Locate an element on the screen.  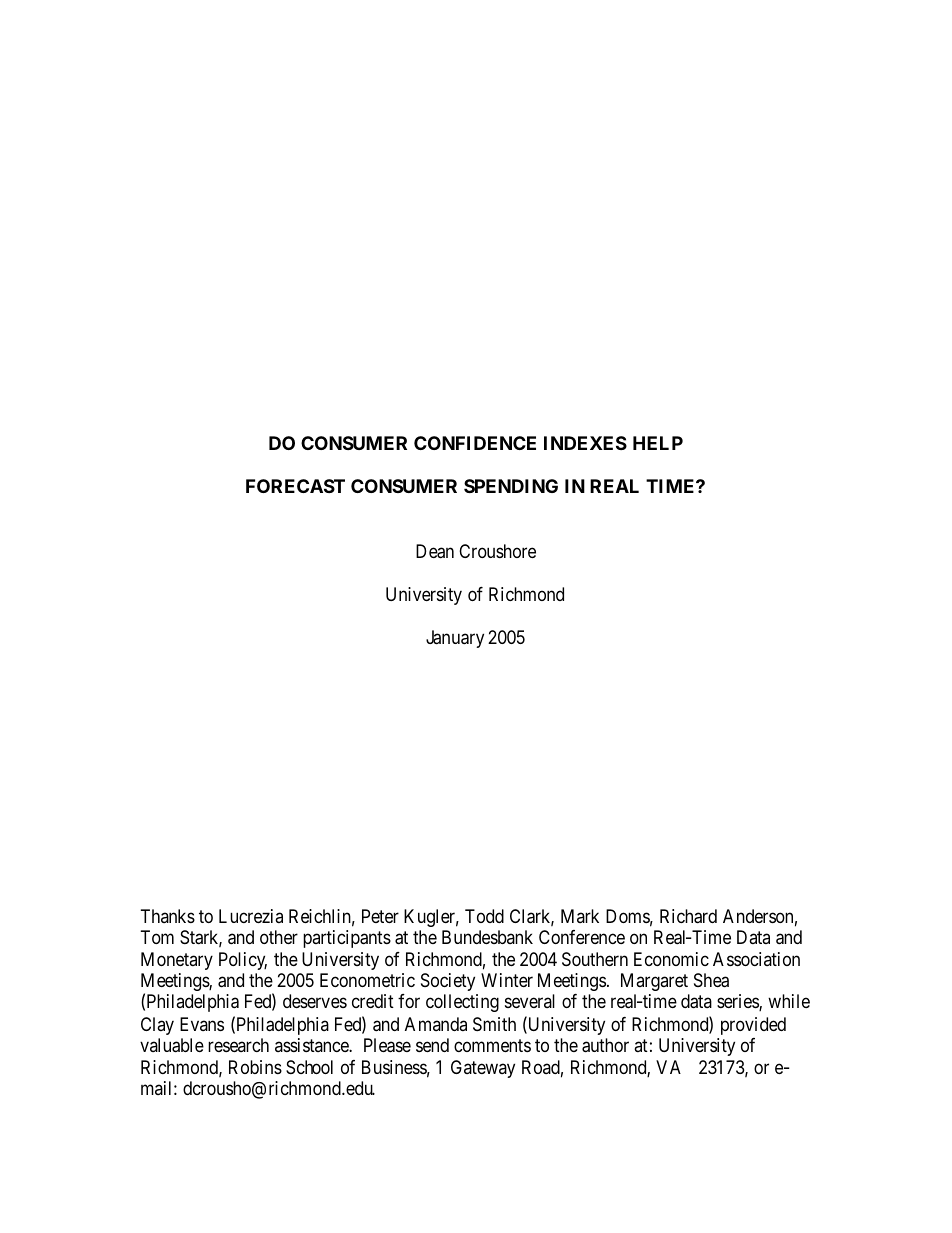
HELP is located at coordinates (658, 443).
